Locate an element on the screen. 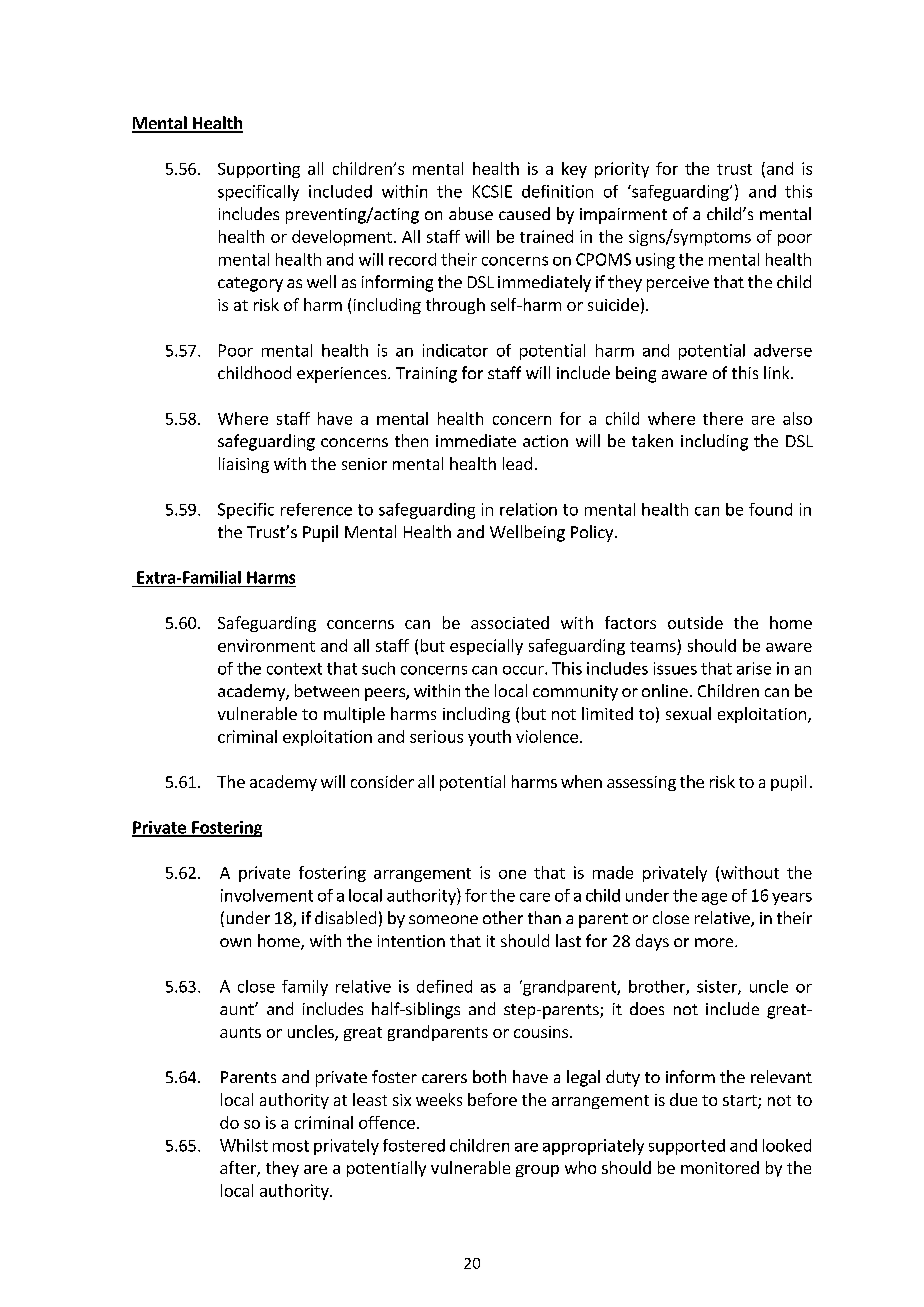  using is located at coordinates (655, 261).
